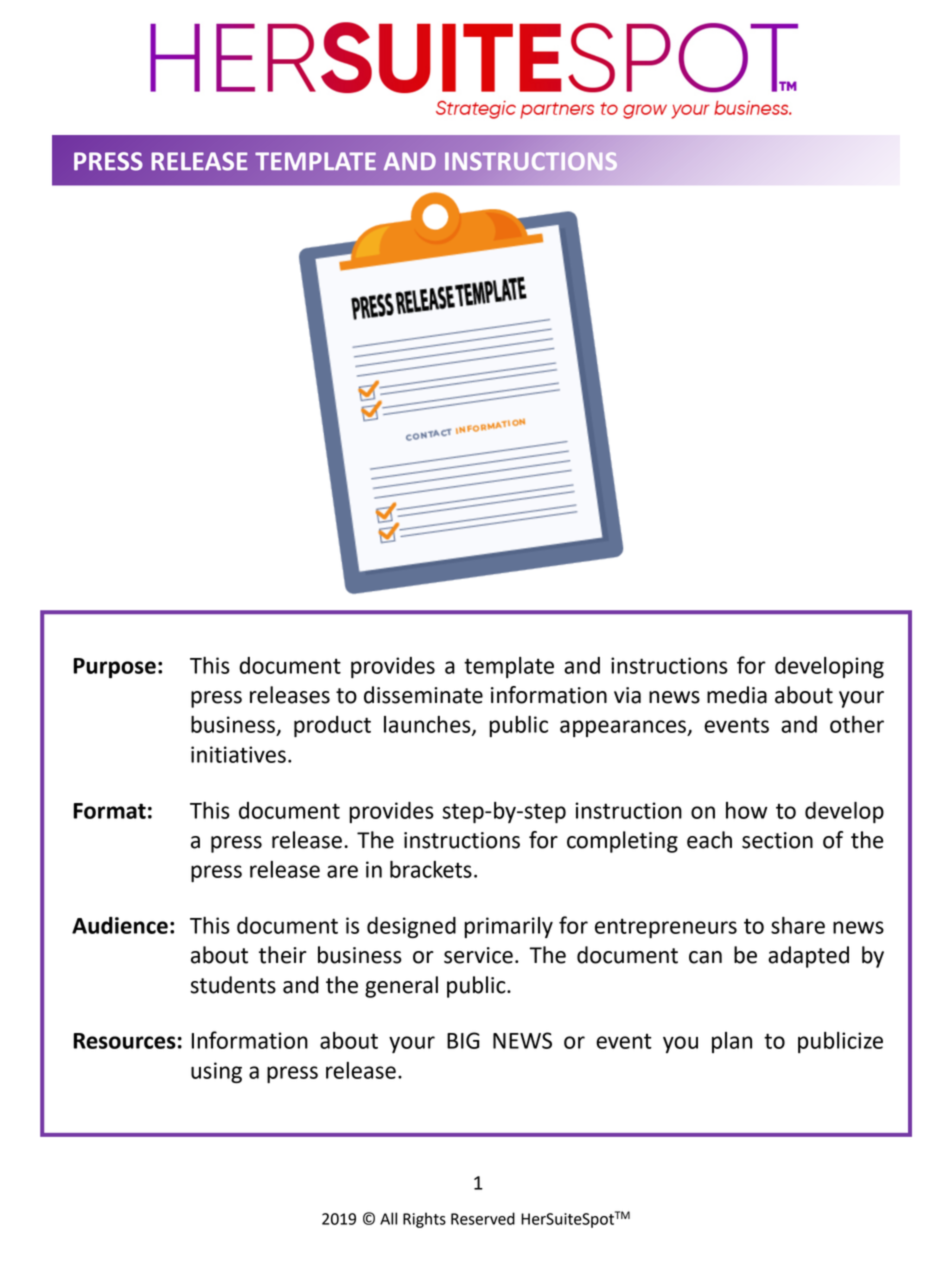  I want to click on completing, so click(622, 842).
